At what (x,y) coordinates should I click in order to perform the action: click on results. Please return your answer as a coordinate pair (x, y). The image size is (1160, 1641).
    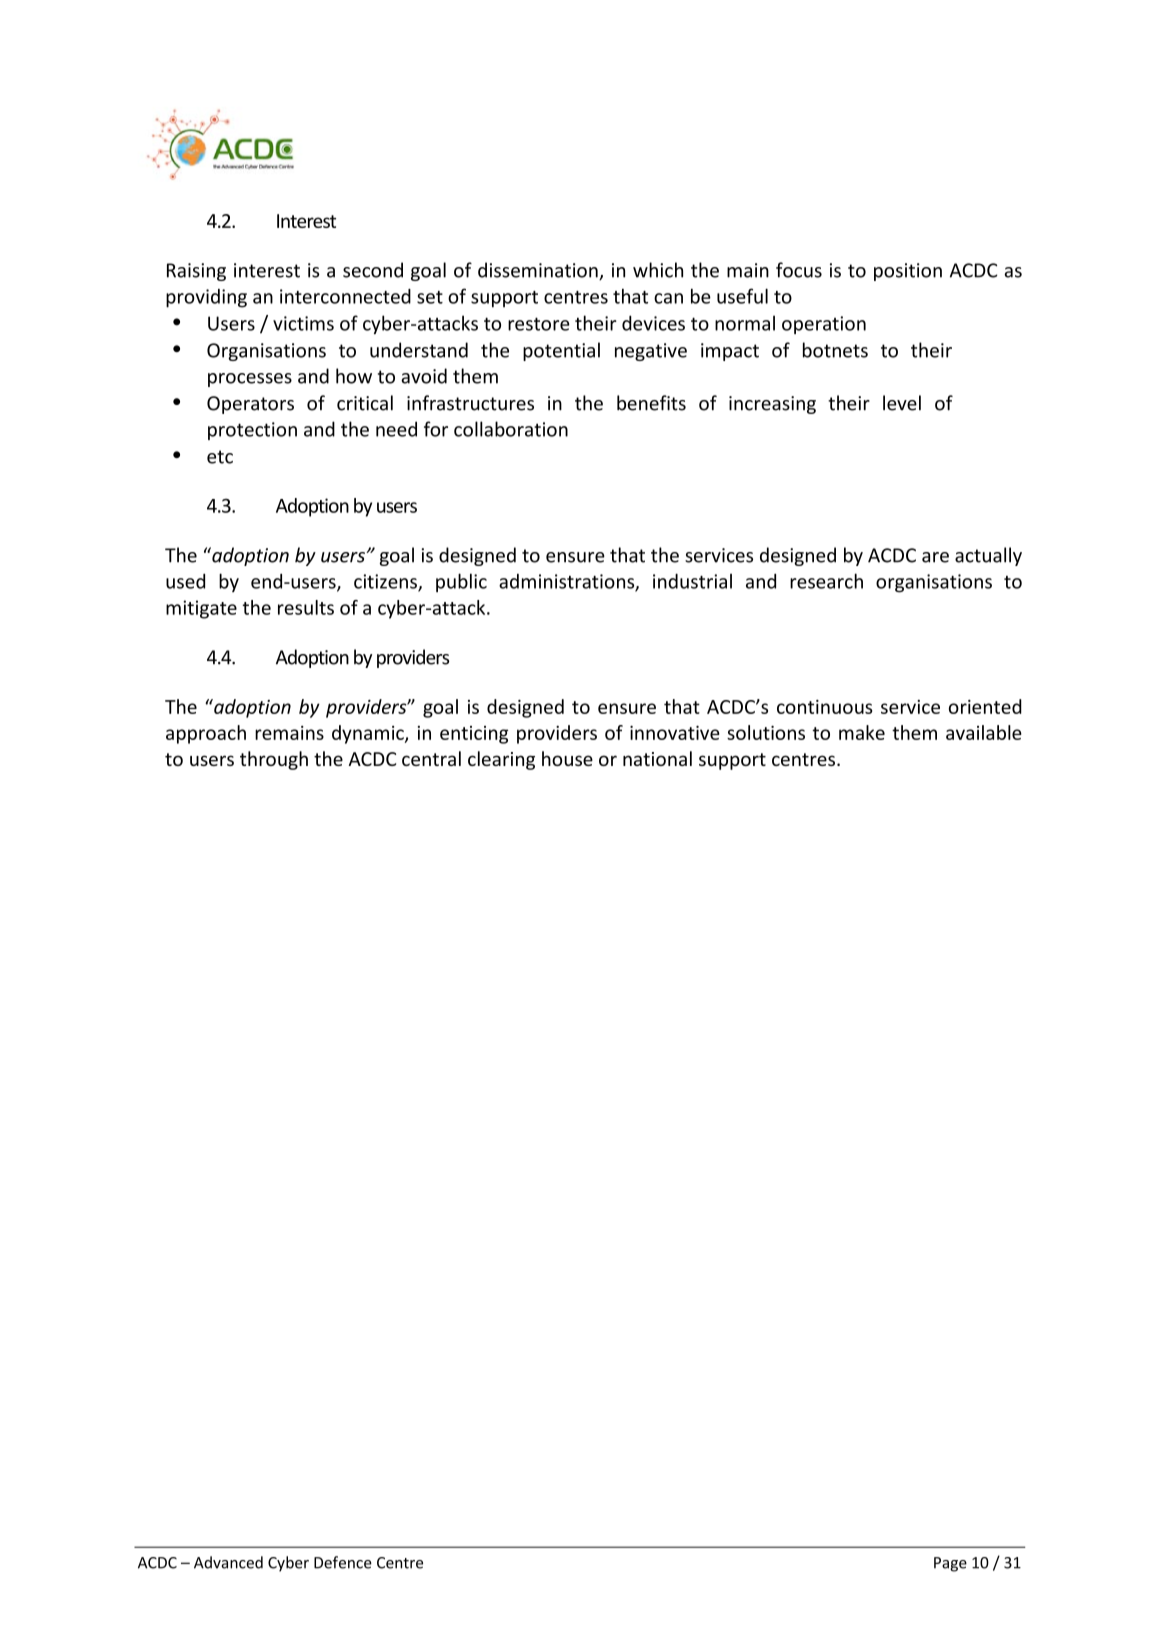
    Looking at the image, I should click on (306, 607).
